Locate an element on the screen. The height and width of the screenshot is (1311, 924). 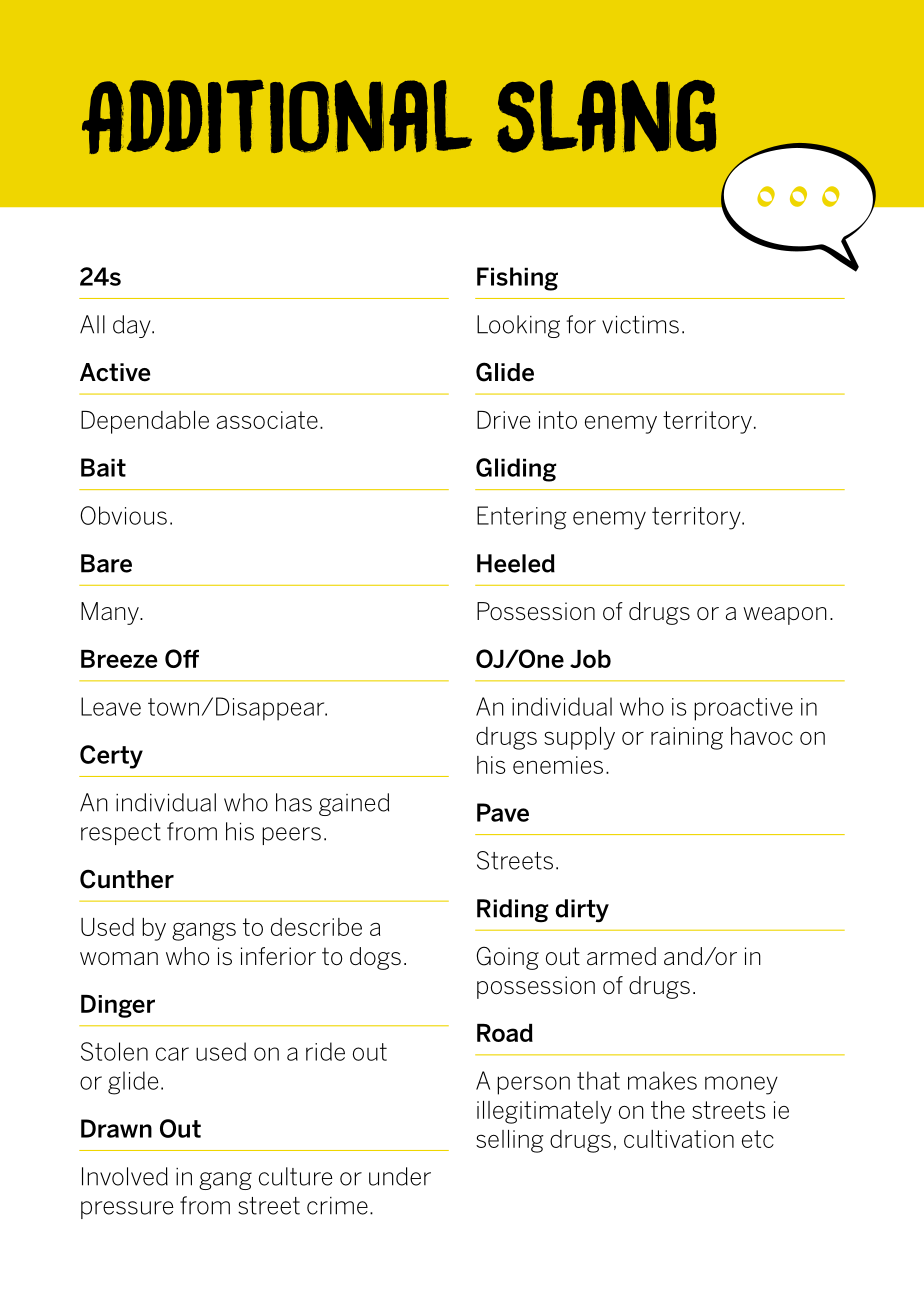
Involved is located at coordinates (125, 1176).
